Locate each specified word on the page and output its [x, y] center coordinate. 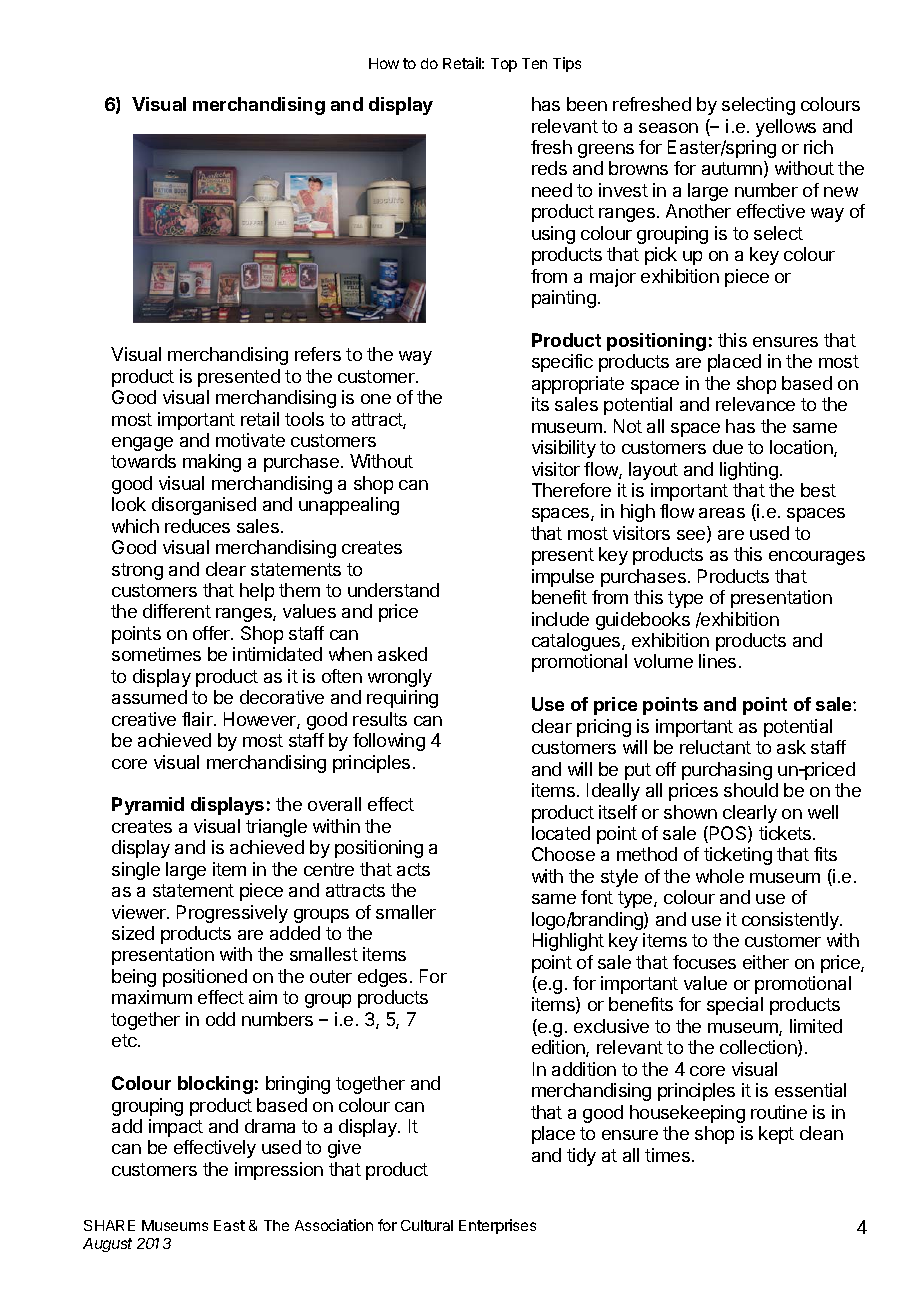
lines [717, 661]
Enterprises [497, 1226]
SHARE [109, 1225]
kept [776, 1135]
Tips [567, 64]
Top [504, 65]
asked [402, 654]
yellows [786, 128]
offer [212, 633]
